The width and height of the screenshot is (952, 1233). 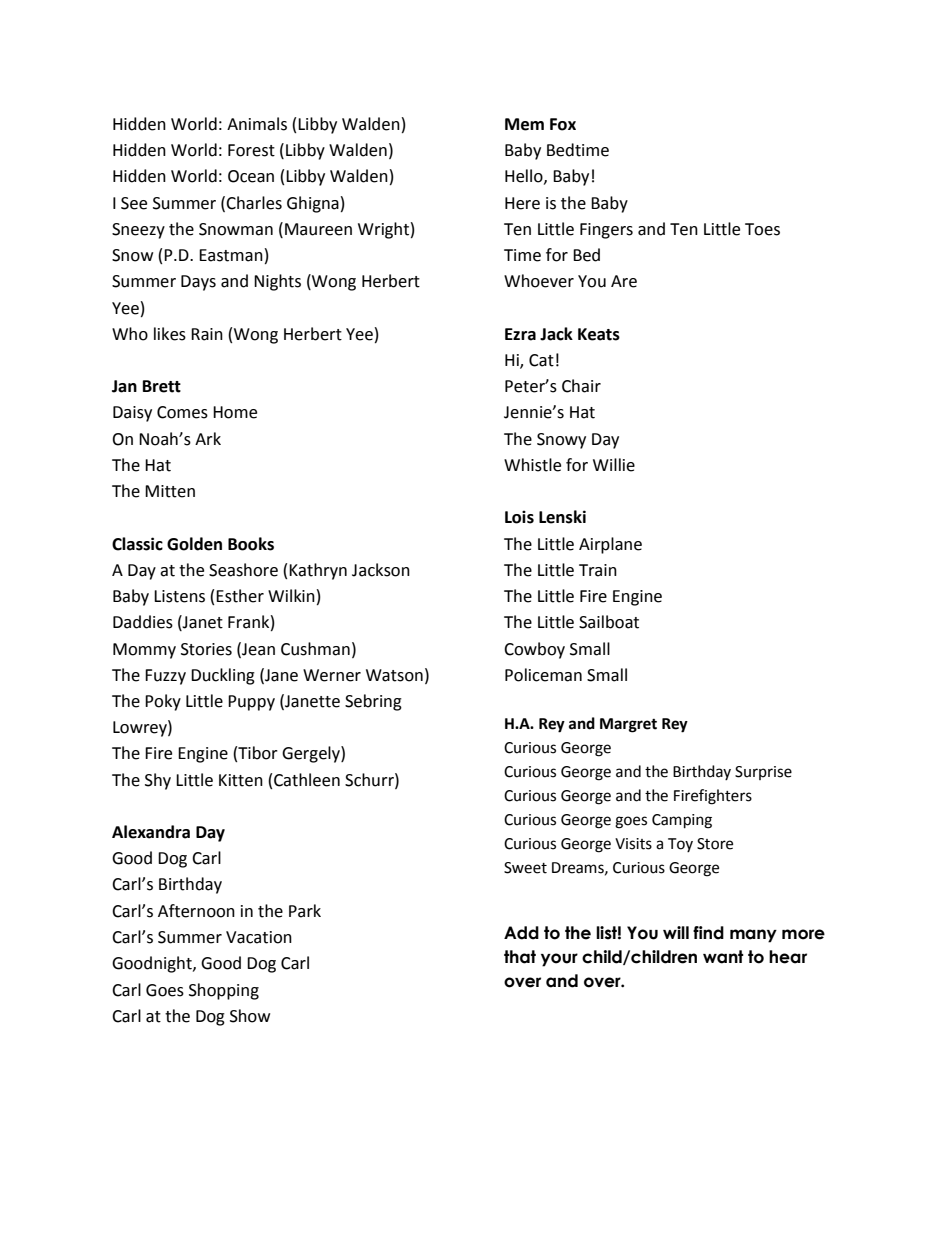 I want to click on Toes, so click(x=762, y=229).
